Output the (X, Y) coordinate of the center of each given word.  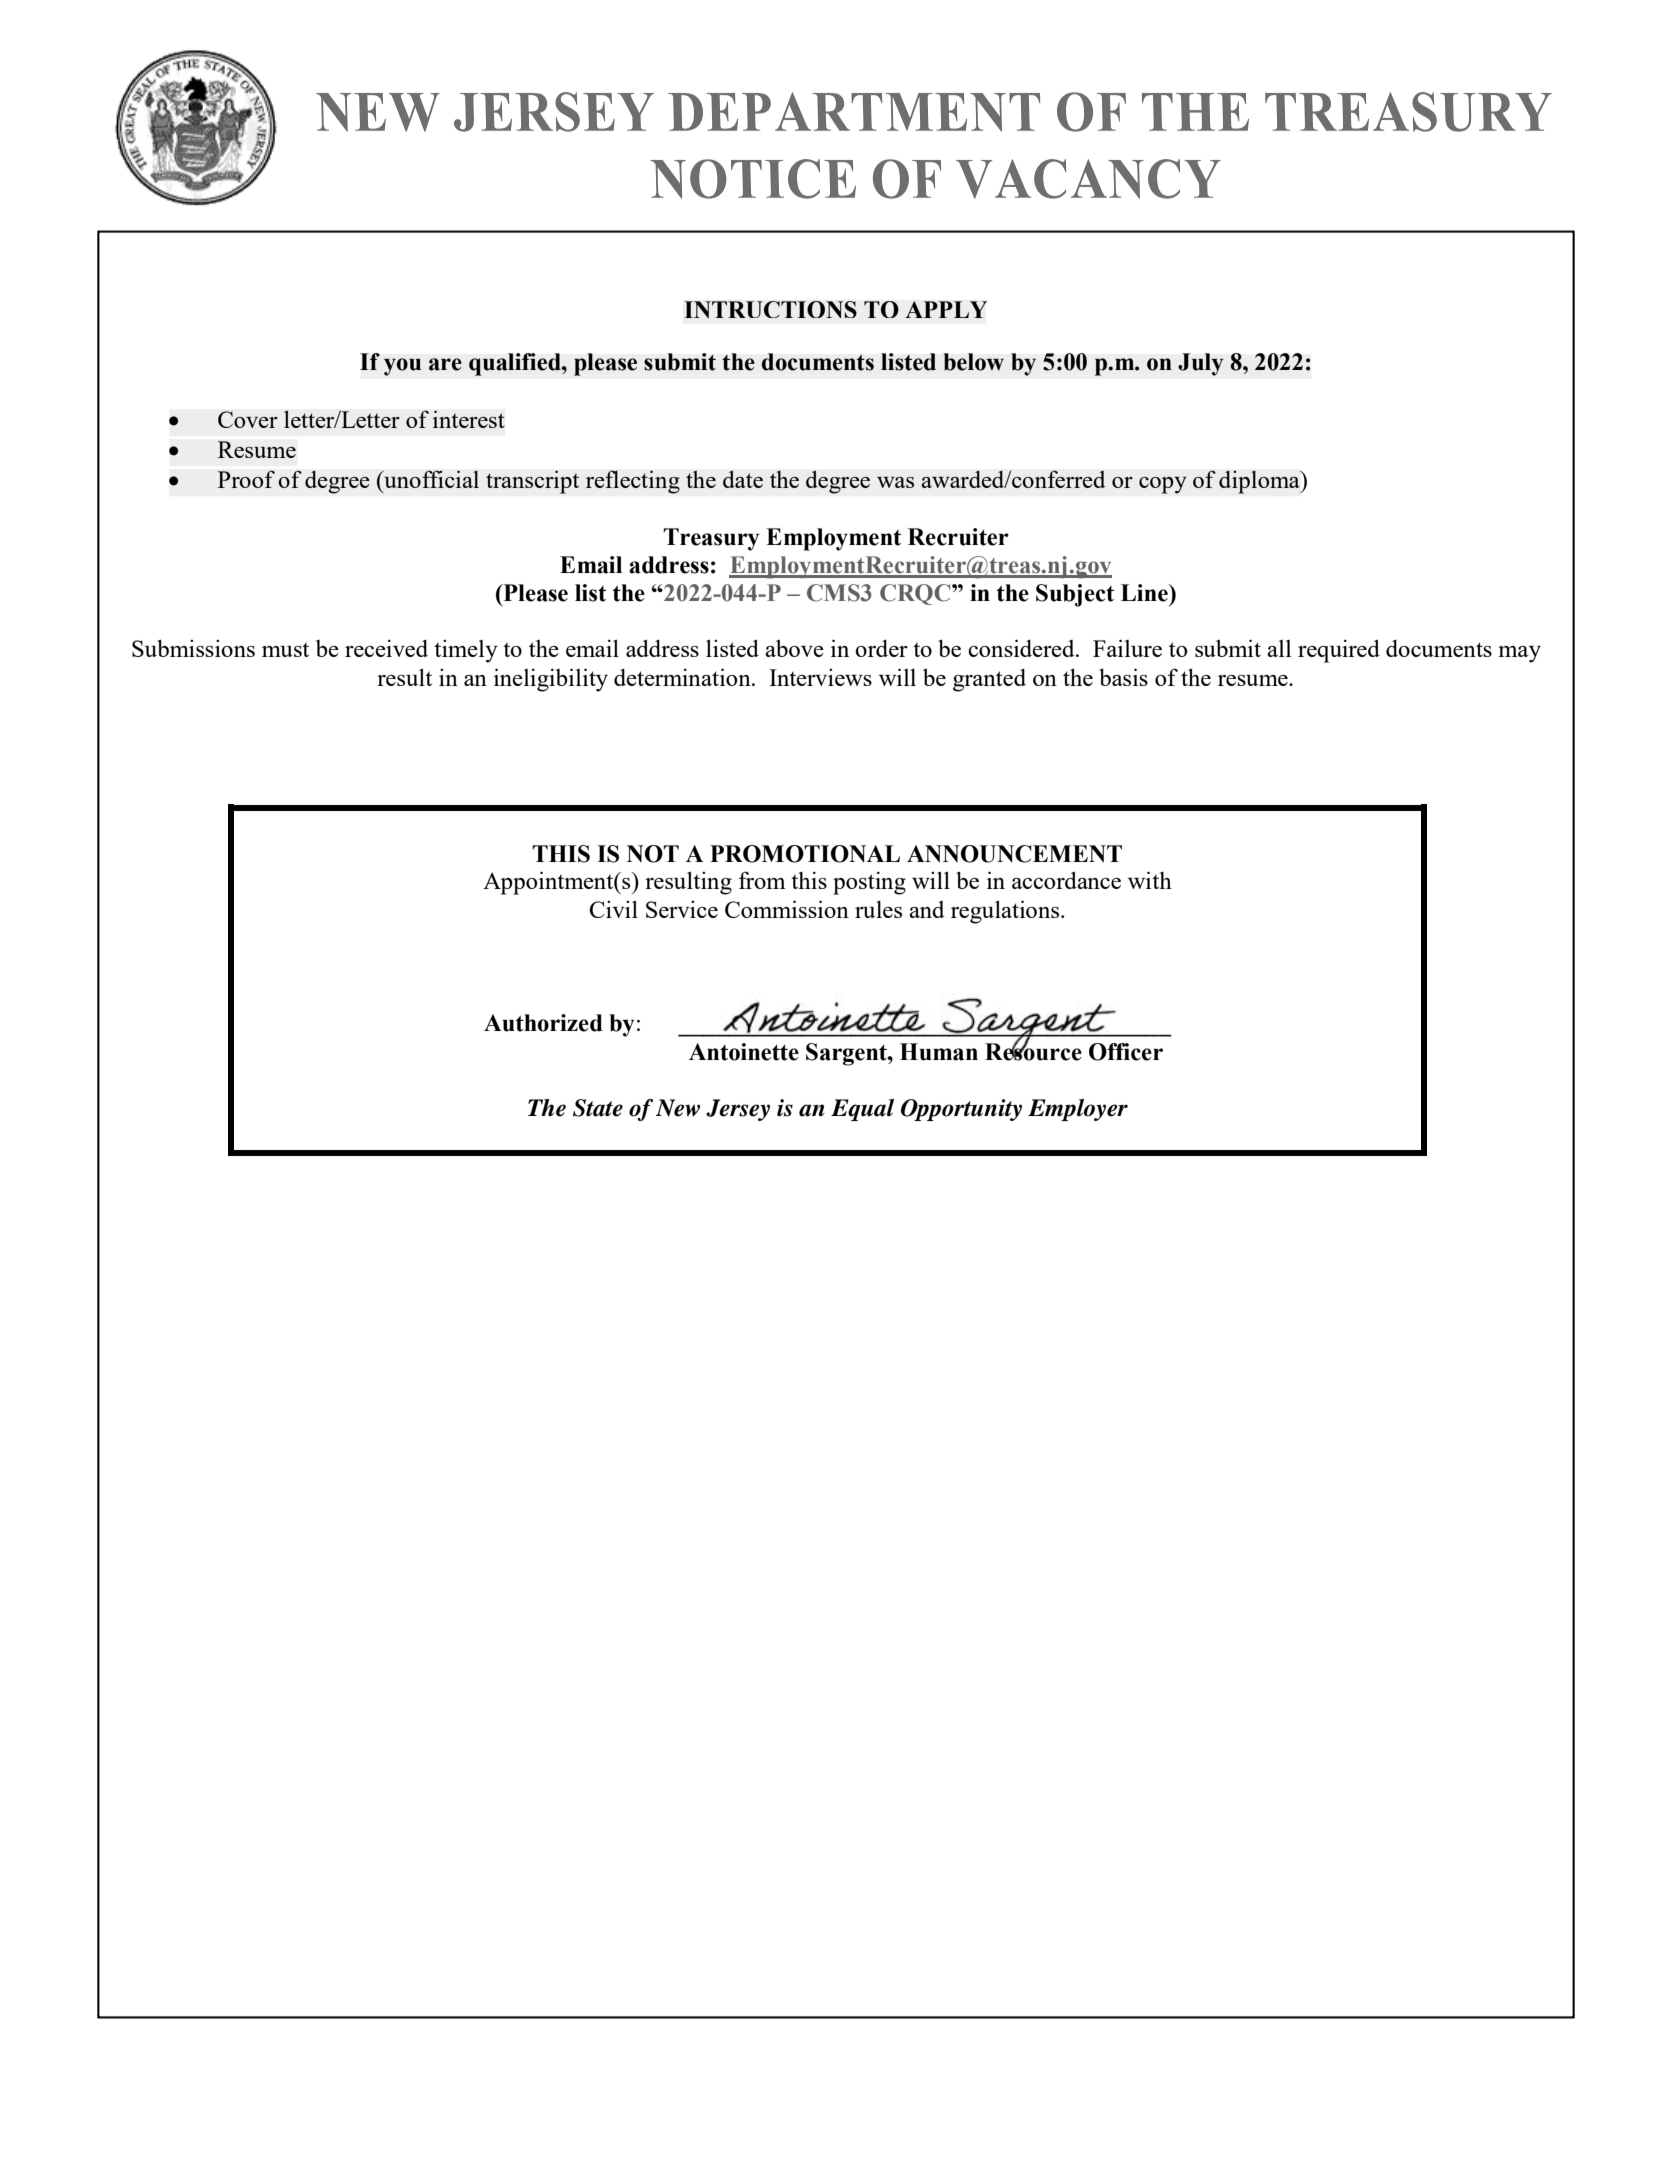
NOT (653, 854)
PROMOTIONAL (805, 854)
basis (1123, 677)
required (1339, 651)
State (598, 1108)
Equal (862, 1110)
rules (878, 909)
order (881, 648)
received (386, 648)
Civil (613, 909)
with (1150, 880)
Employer (1078, 1110)
